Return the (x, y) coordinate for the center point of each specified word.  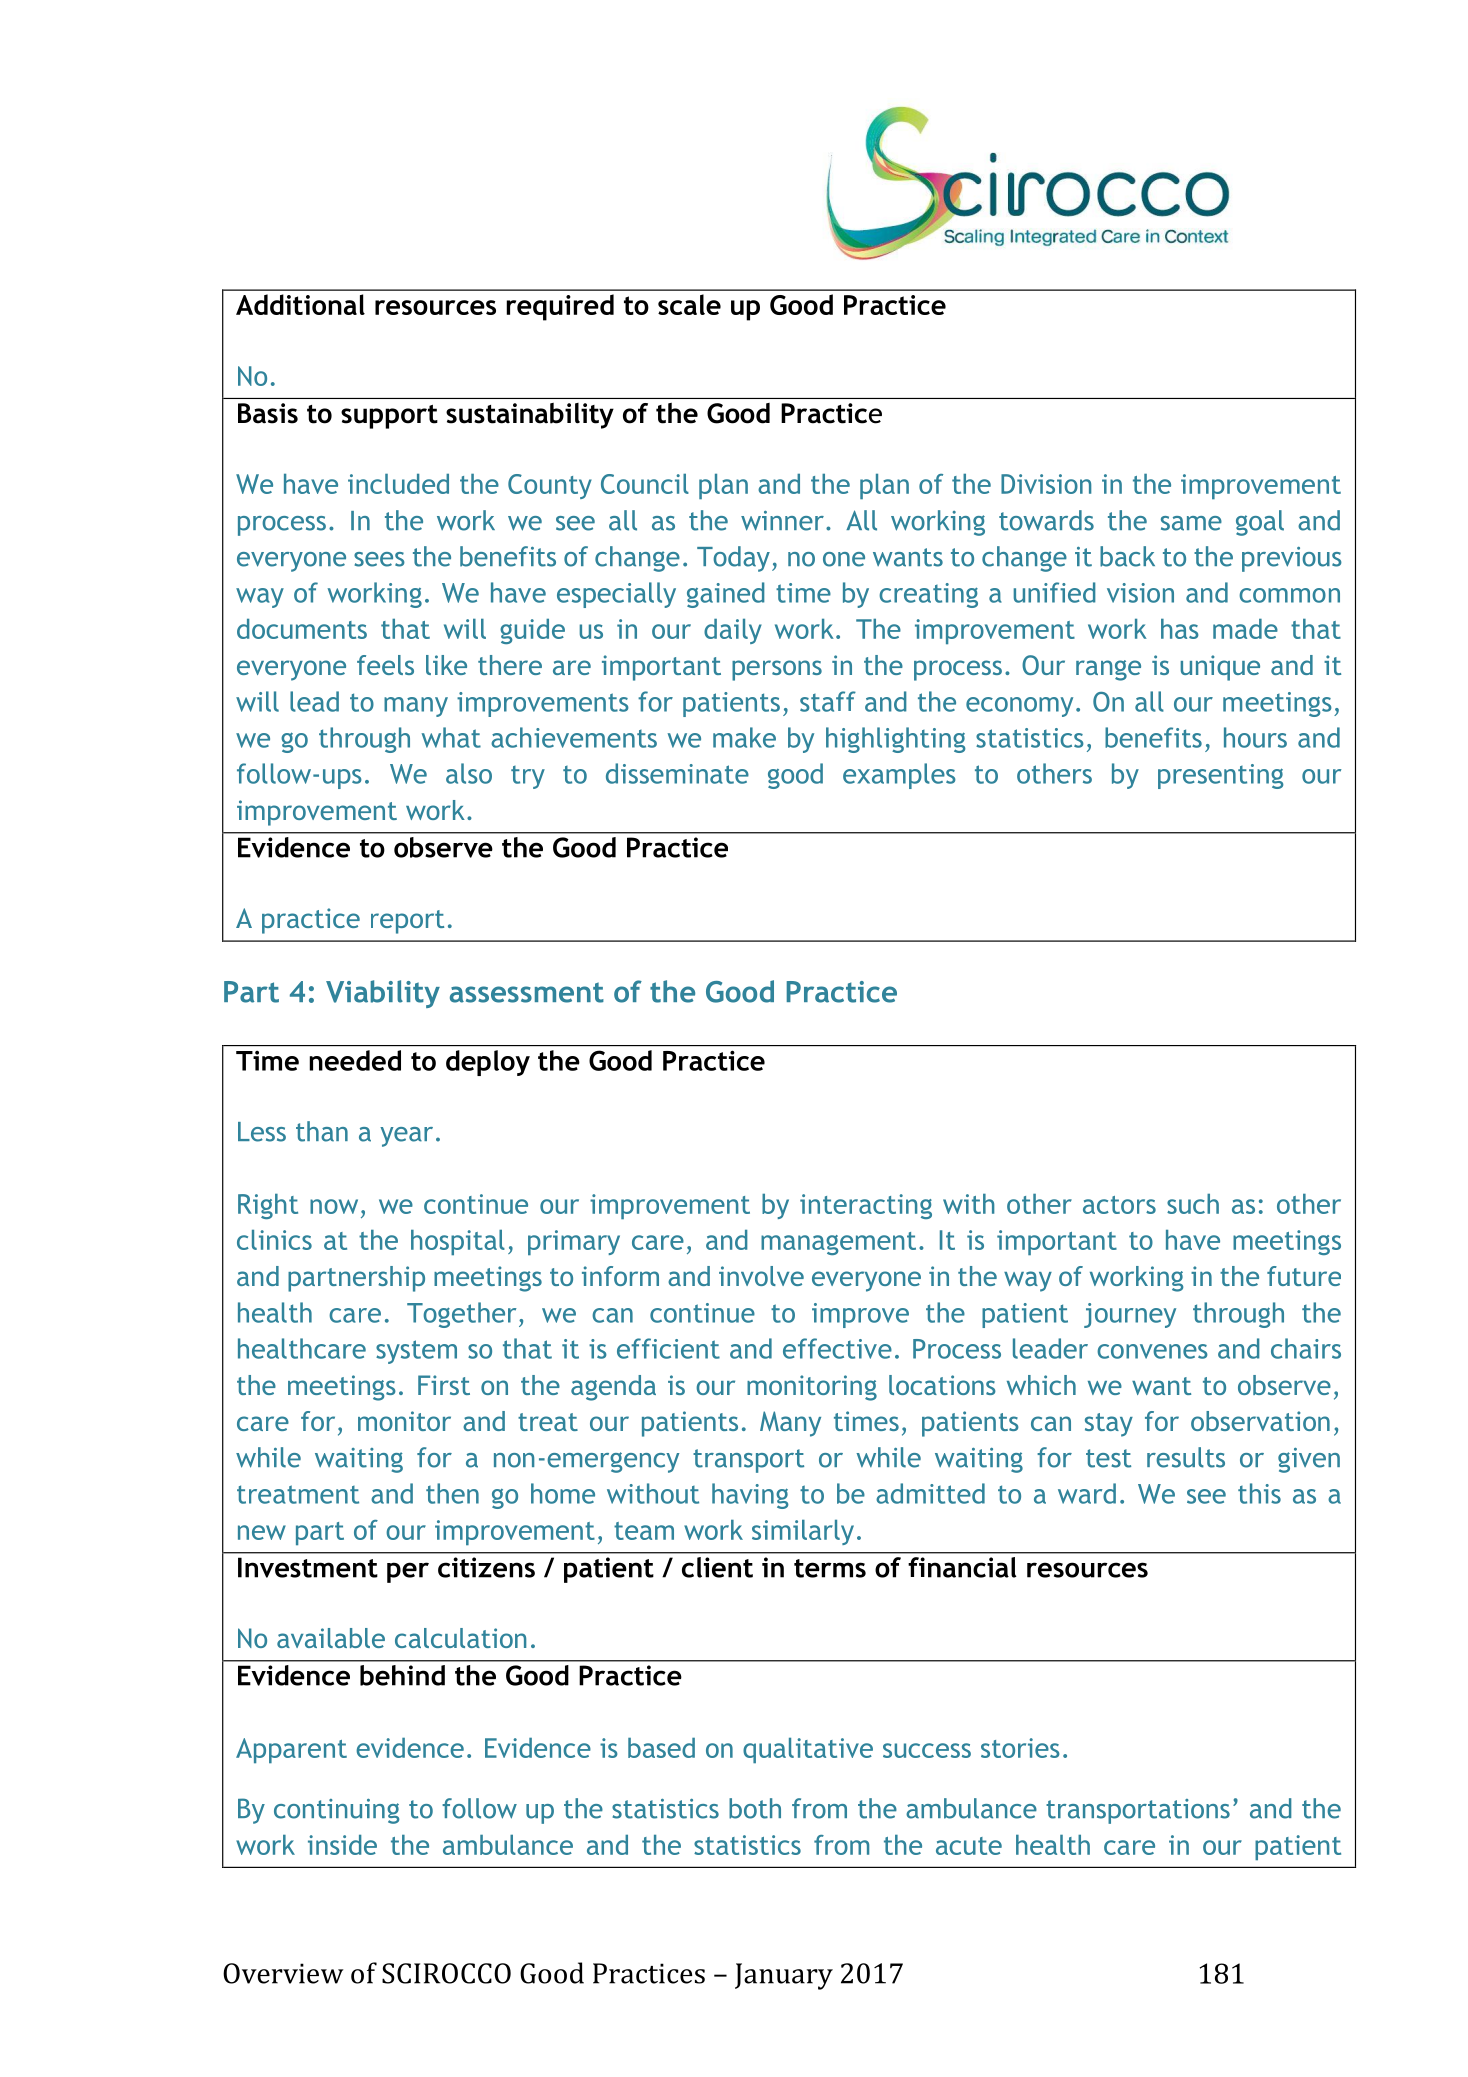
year (406, 1137)
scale (689, 304)
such (1193, 1204)
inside (342, 1845)
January (784, 1976)
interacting (866, 1206)
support (389, 417)
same (1191, 523)
